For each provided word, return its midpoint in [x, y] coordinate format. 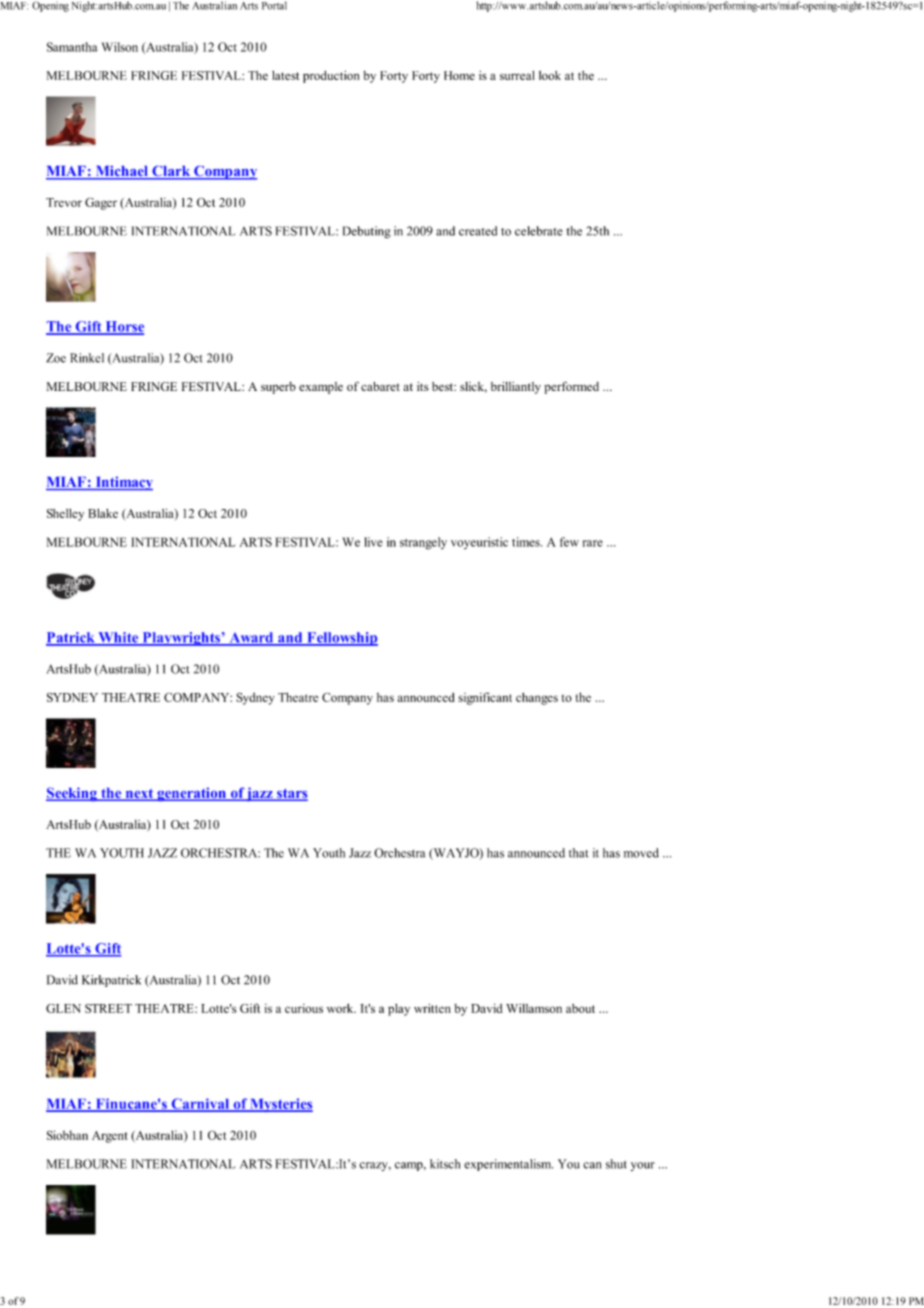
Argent [109, 1137]
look [550, 75]
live [373, 542]
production [331, 77]
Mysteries [280, 1105]
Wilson [120, 47]
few [569, 542]
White [118, 638]
